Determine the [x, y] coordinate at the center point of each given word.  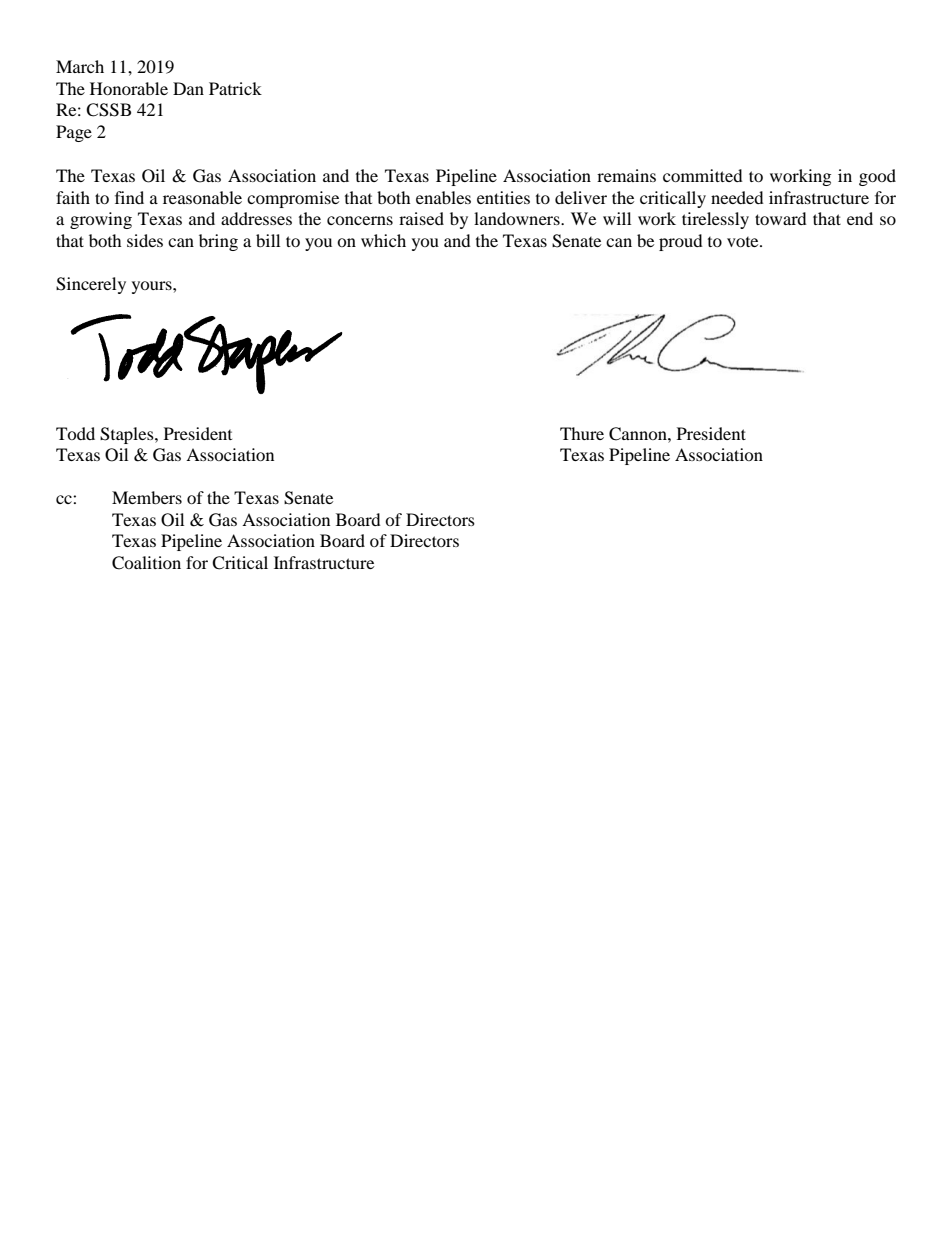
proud [681, 242]
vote [744, 242]
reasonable [202, 197]
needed [737, 197]
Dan [188, 88]
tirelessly [715, 220]
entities [503, 197]
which [383, 240]
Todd [75, 433]
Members [147, 497]
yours [153, 287]
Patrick [235, 88]
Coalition [146, 563]
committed [703, 175]
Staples [128, 435]
